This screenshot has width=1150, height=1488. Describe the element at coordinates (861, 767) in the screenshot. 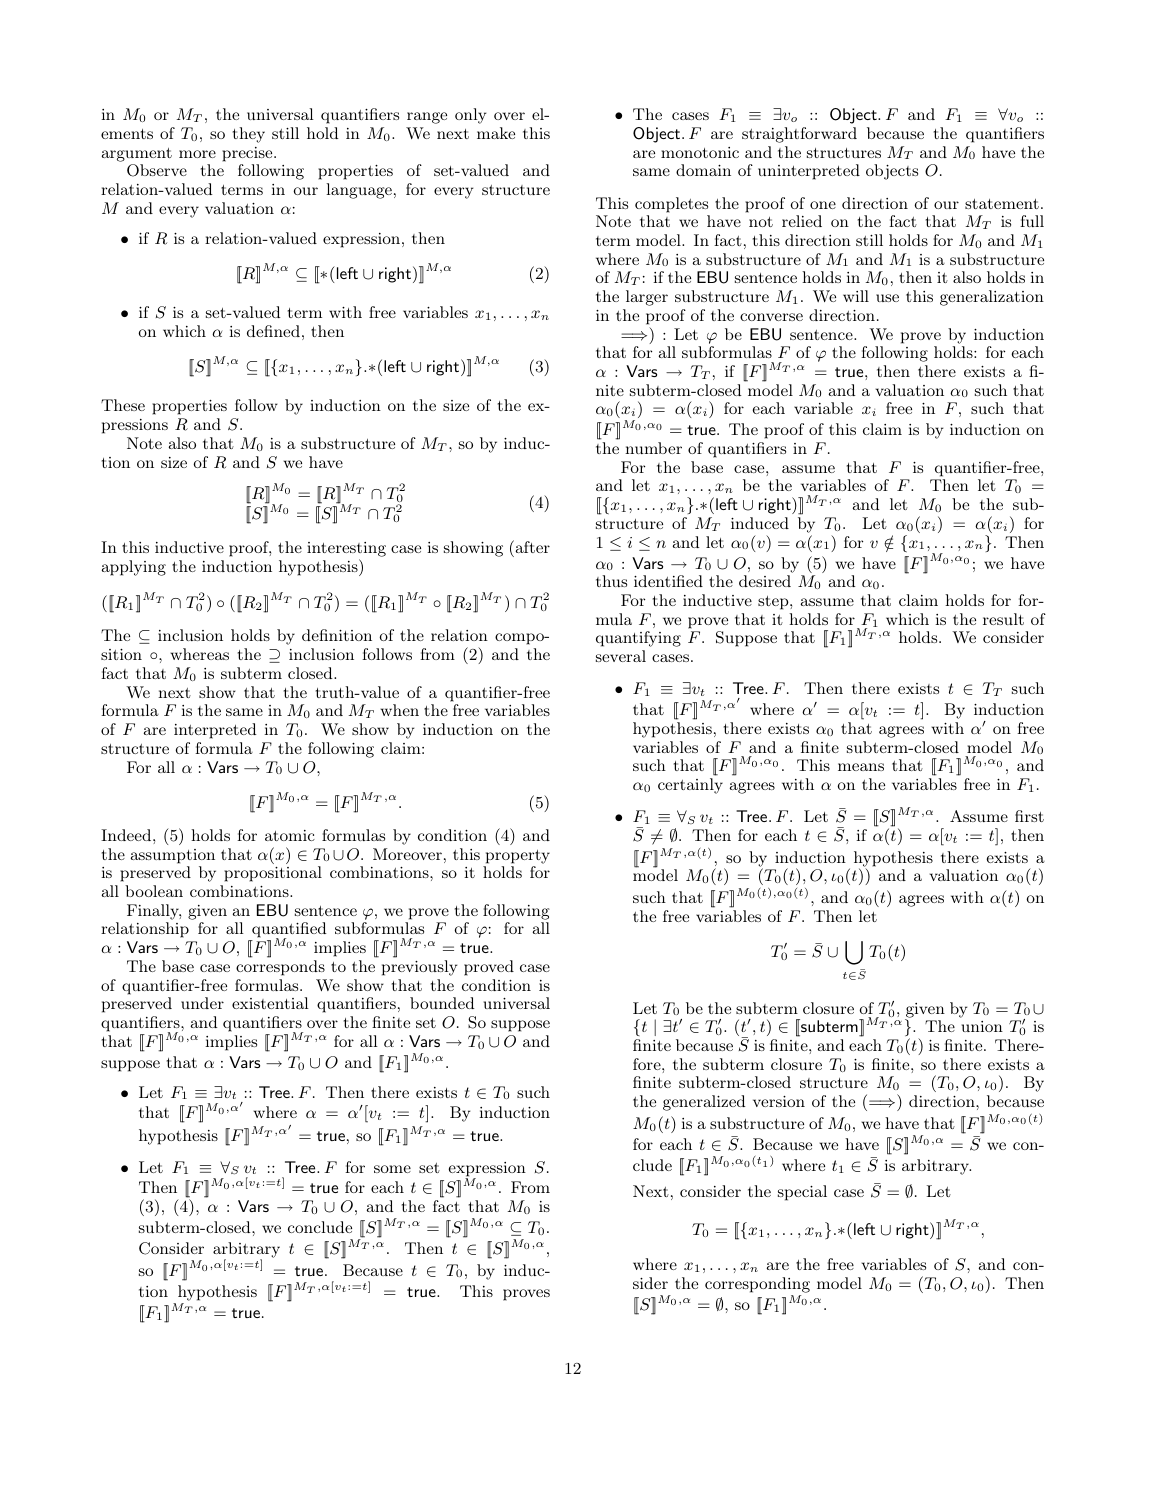

I see `means` at that location.
